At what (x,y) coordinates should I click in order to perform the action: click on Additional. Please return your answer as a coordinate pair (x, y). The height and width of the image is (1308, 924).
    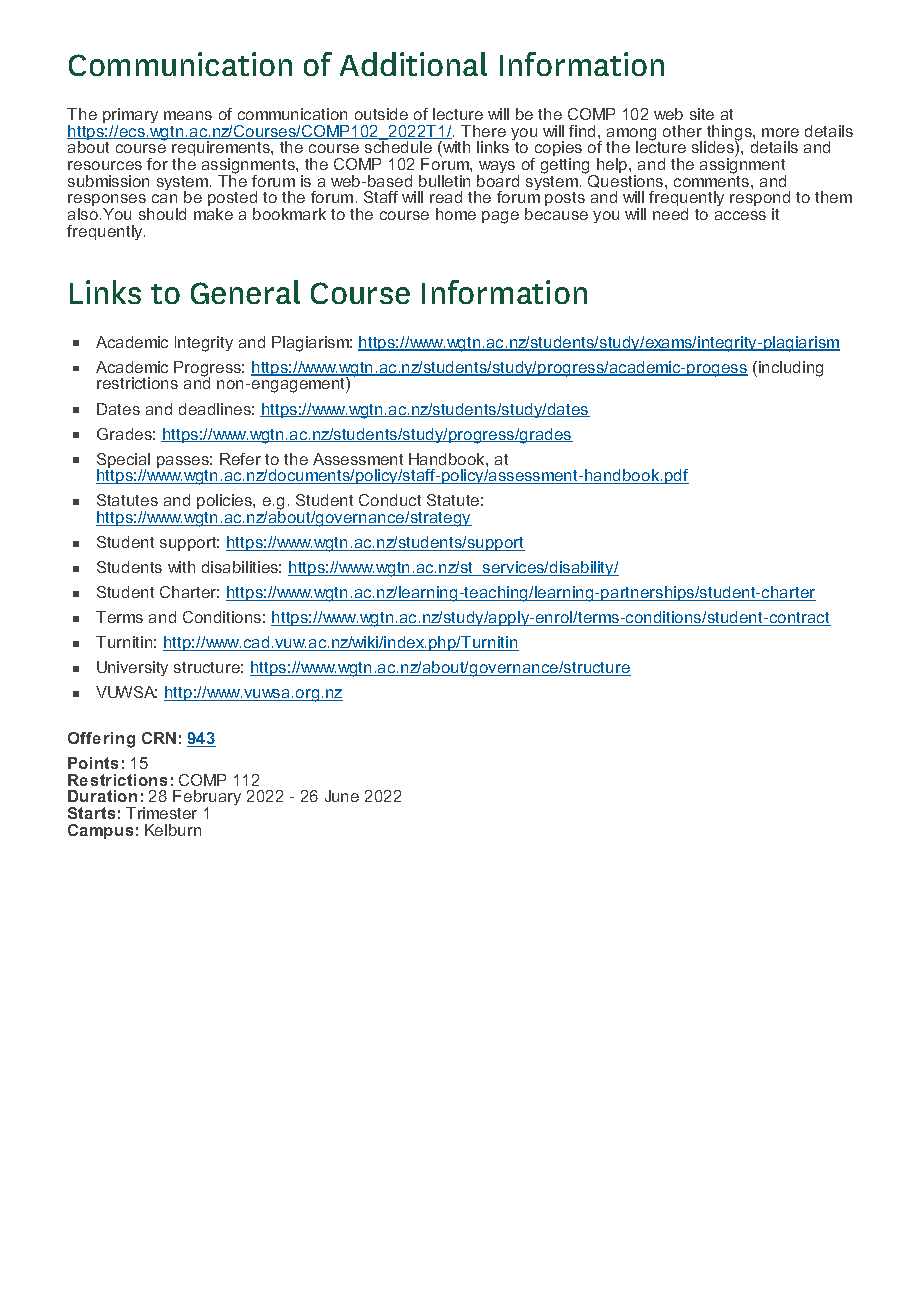
    Looking at the image, I should click on (413, 64).
